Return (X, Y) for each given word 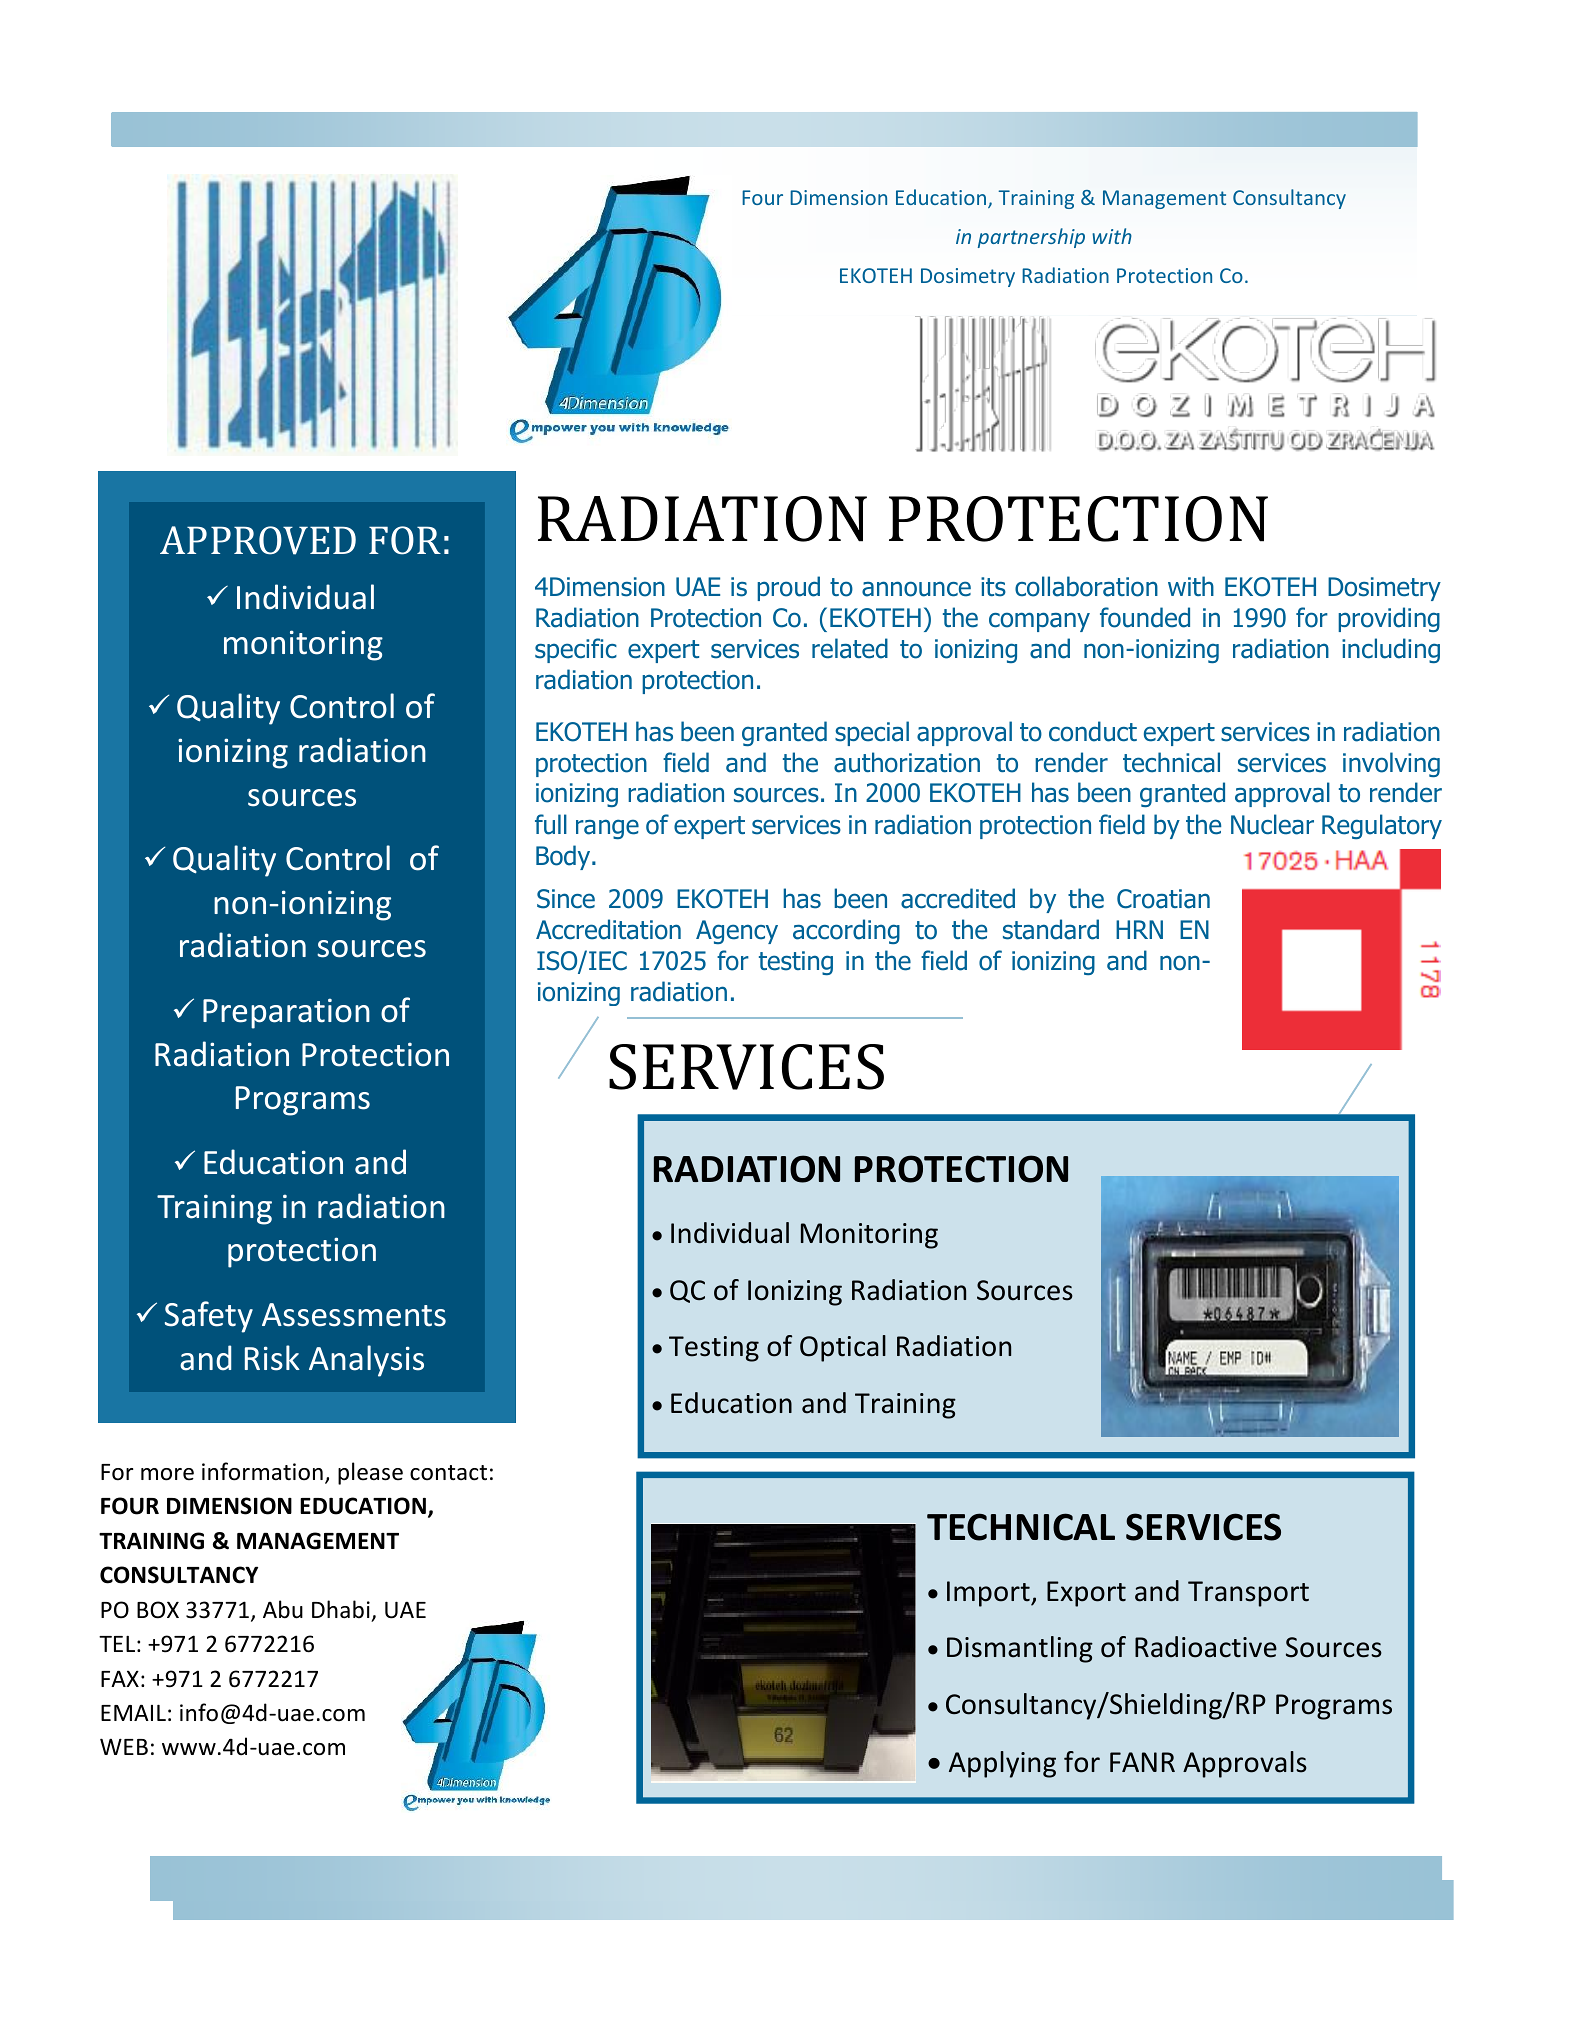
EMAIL (133, 1712)
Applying (1002, 1764)
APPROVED (258, 540)
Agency (737, 932)
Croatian (1163, 899)
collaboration (1086, 586)
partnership (1031, 238)
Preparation (286, 1013)
